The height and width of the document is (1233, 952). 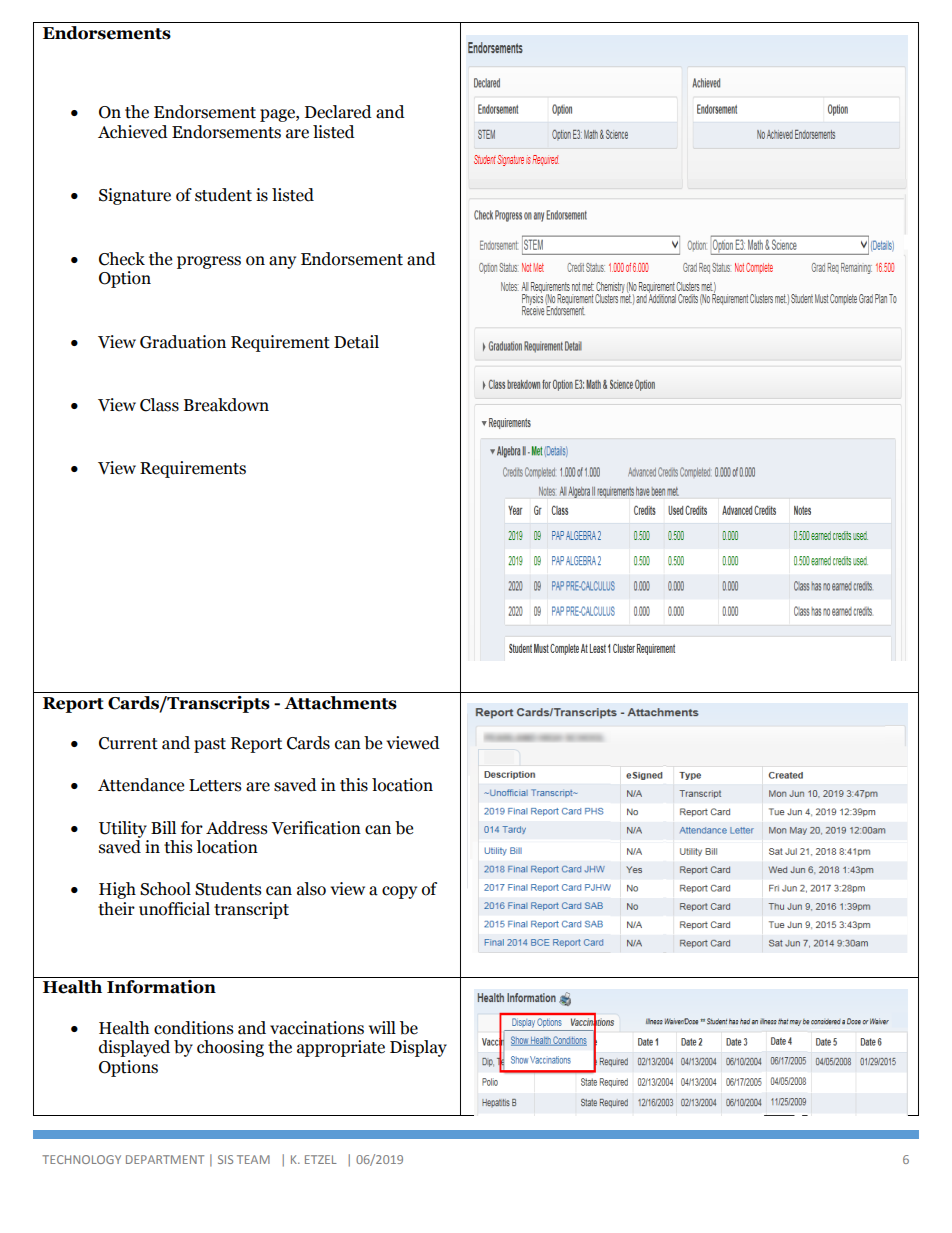 I want to click on Achieved, so click(x=133, y=132).
